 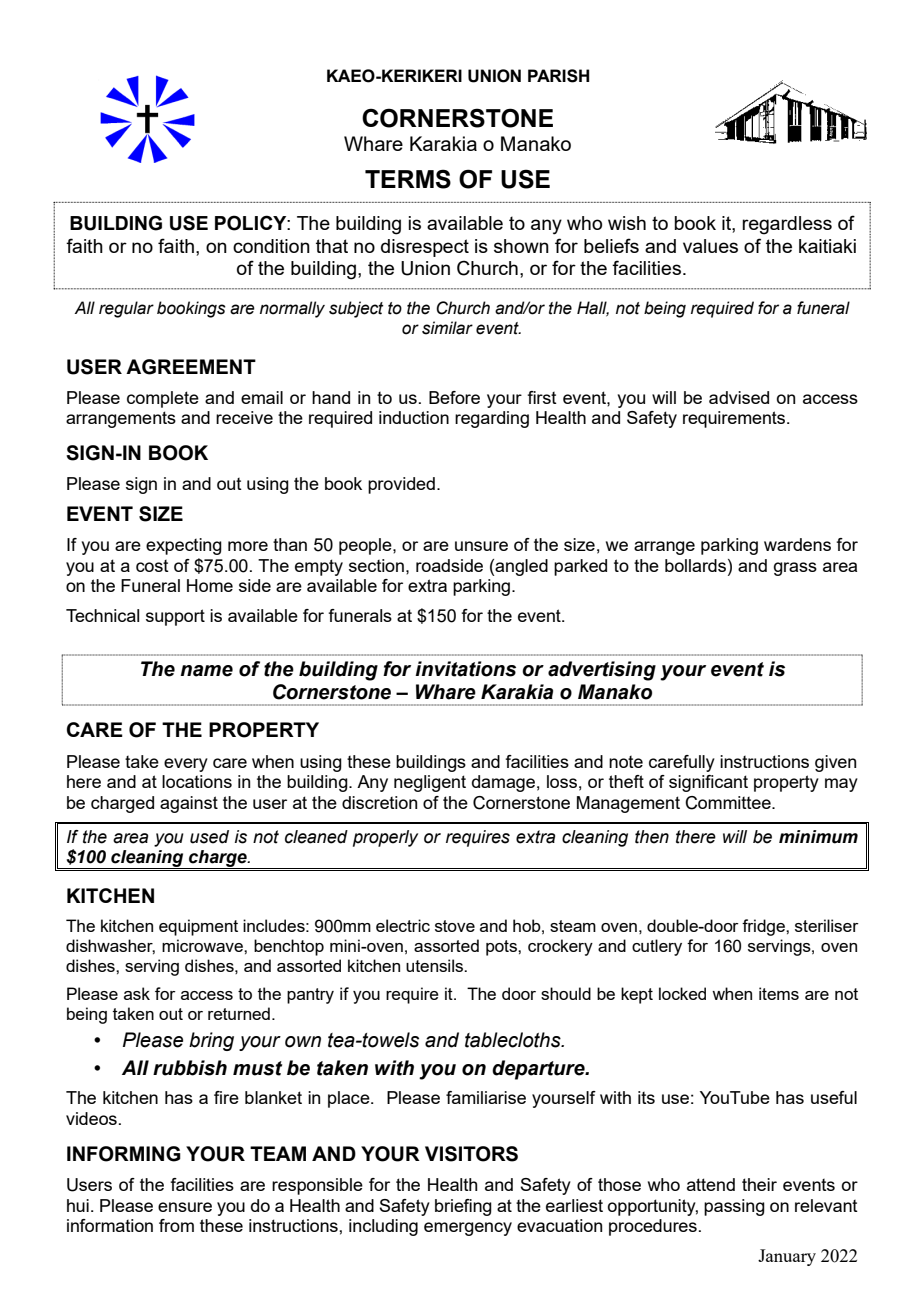 What do you see at coordinates (408, 179) in the screenshot?
I see `TERMS` at bounding box center [408, 179].
